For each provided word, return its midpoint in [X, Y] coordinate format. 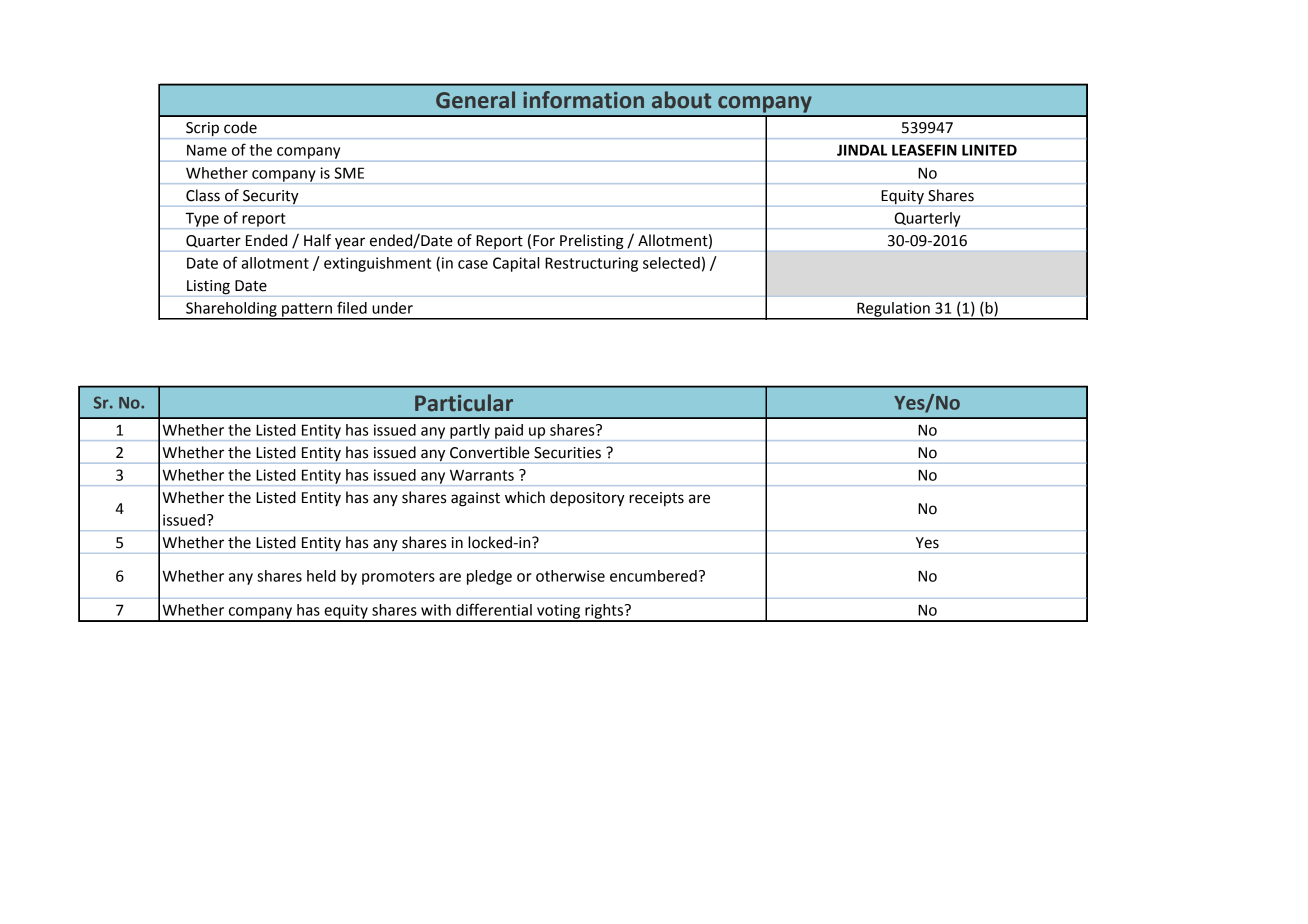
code [240, 127]
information [583, 100]
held [321, 576]
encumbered [653, 576]
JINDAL [862, 150]
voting [559, 612]
